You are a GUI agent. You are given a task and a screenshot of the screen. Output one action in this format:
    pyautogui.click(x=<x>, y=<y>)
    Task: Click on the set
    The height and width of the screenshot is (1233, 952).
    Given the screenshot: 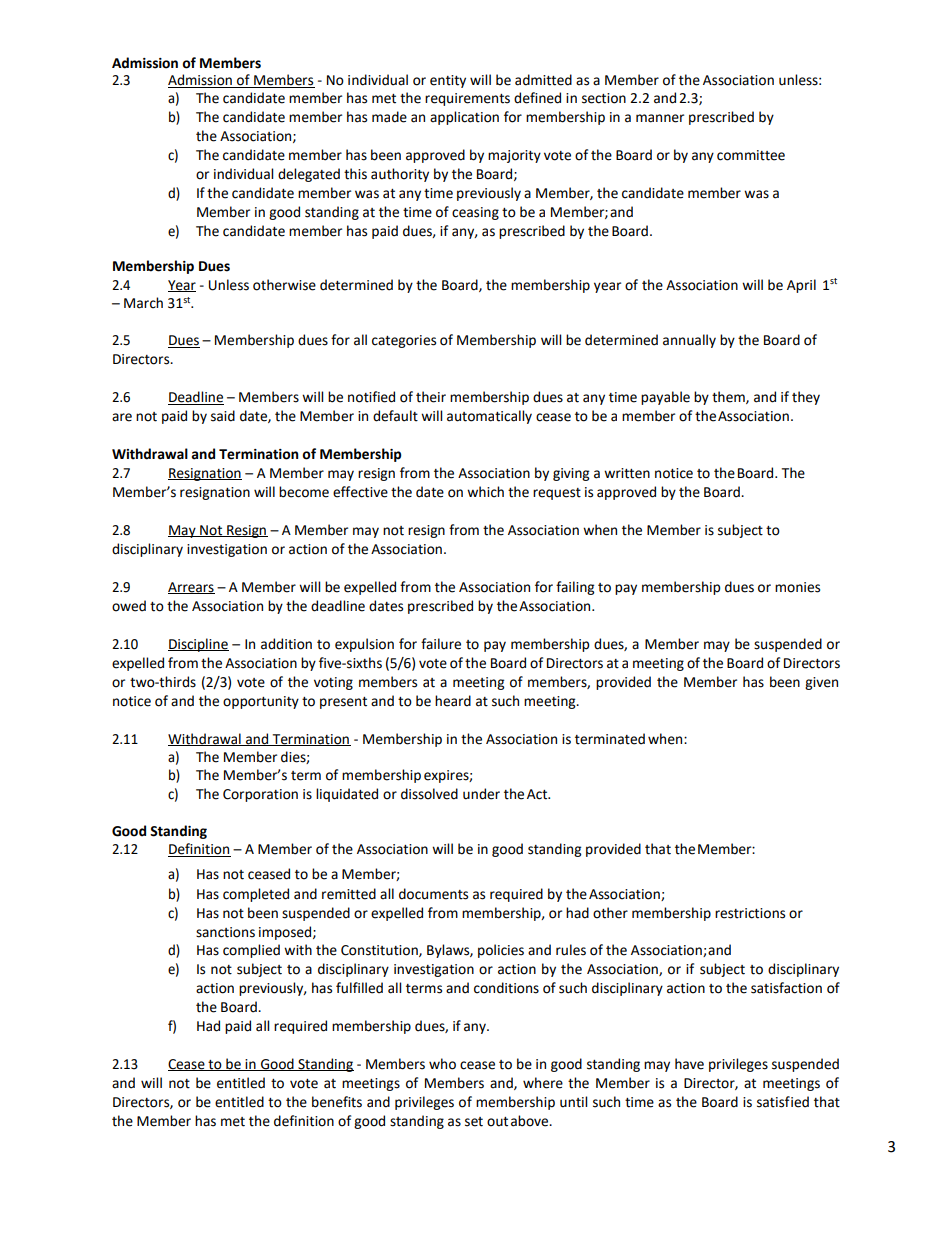 What is the action you would take?
    pyautogui.click(x=474, y=1122)
